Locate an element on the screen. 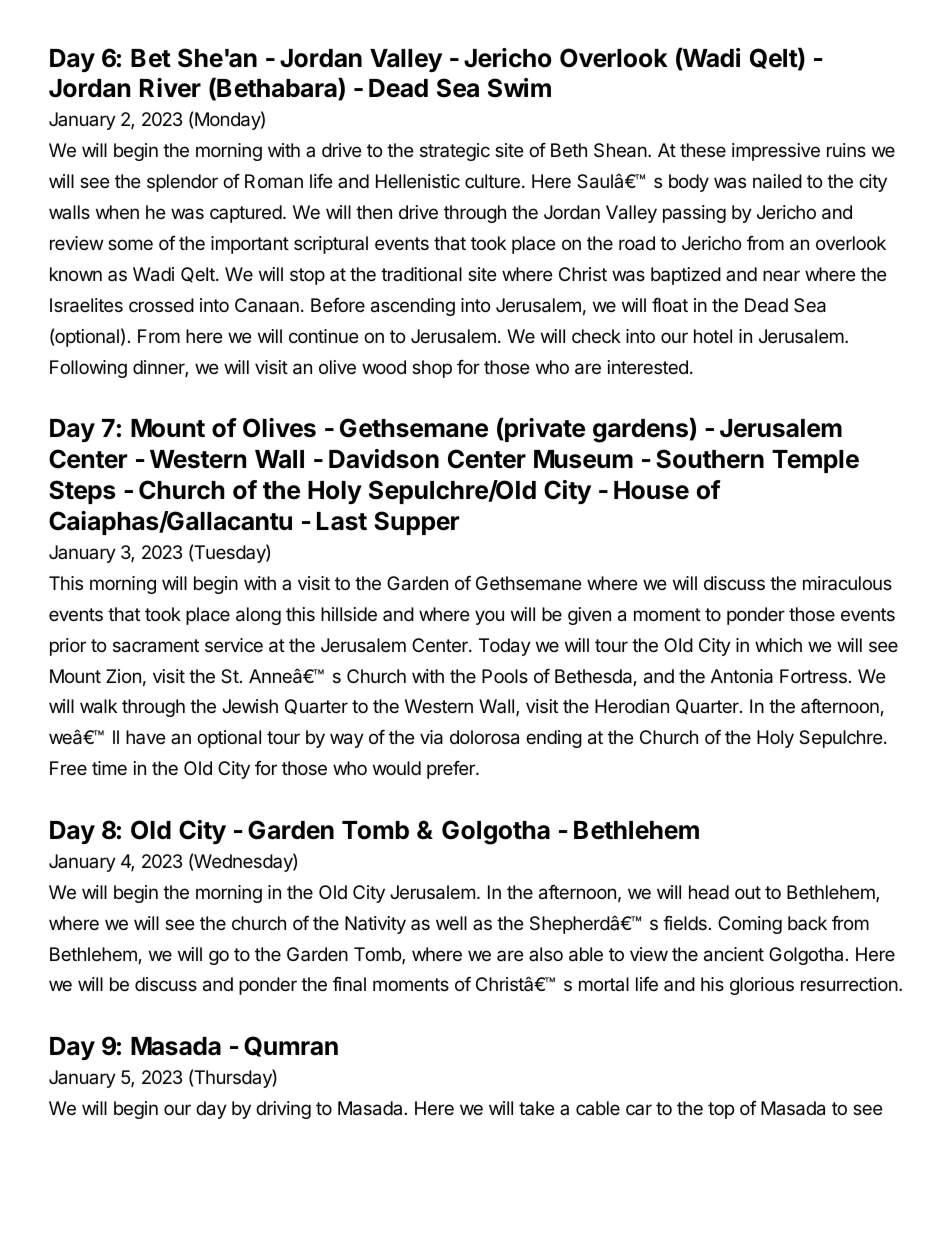 Image resolution: width=952 pixels, height=1233 pixels. Antonia is located at coordinates (742, 676).
